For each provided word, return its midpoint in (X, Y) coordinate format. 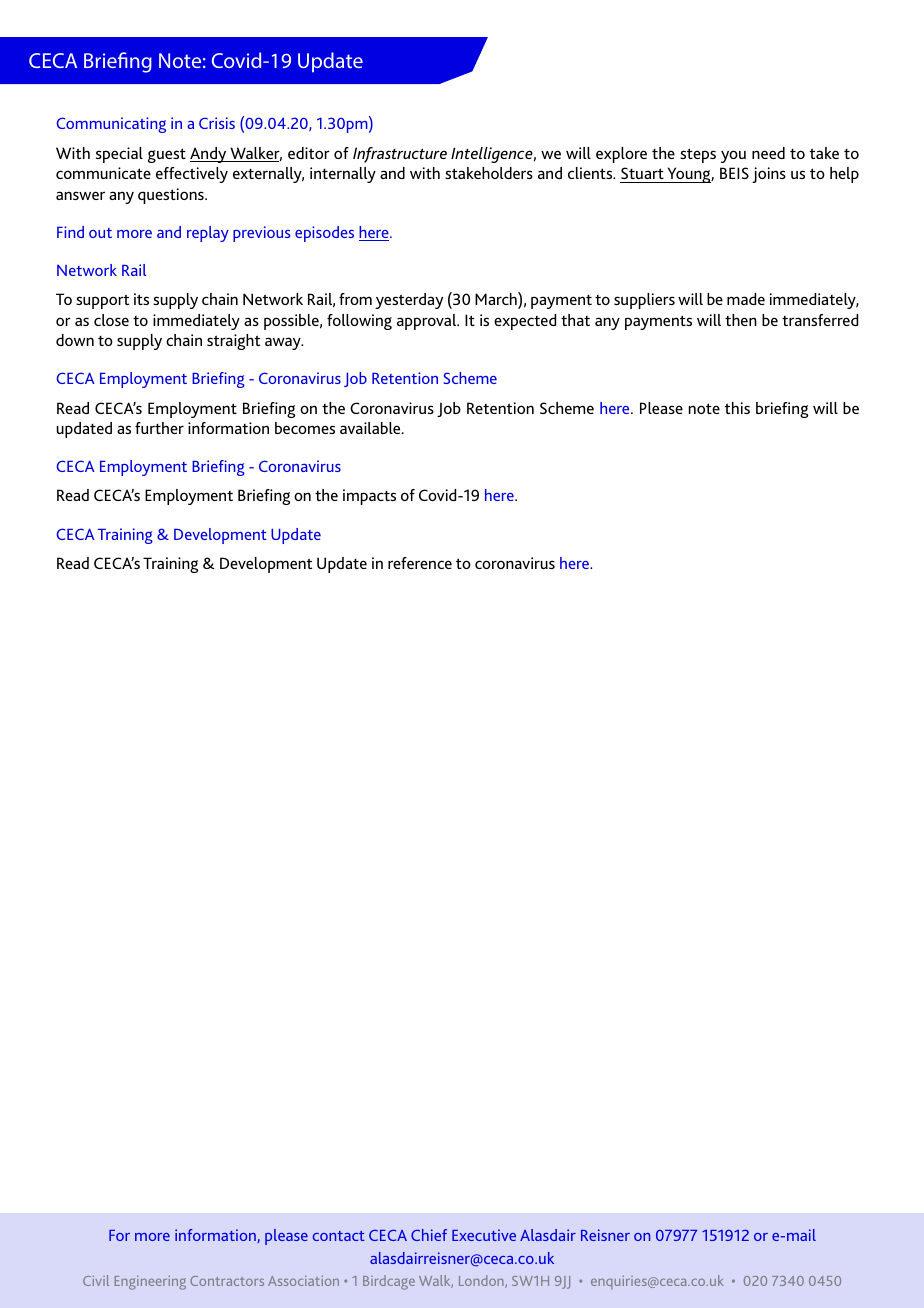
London (482, 1281)
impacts (369, 497)
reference (420, 563)
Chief (429, 1235)
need (768, 153)
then (741, 320)
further (159, 428)
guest (167, 155)
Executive (484, 1235)
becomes (305, 428)
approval (428, 322)
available (371, 428)
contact (339, 1236)
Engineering (150, 1283)
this (737, 408)
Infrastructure (400, 155)
